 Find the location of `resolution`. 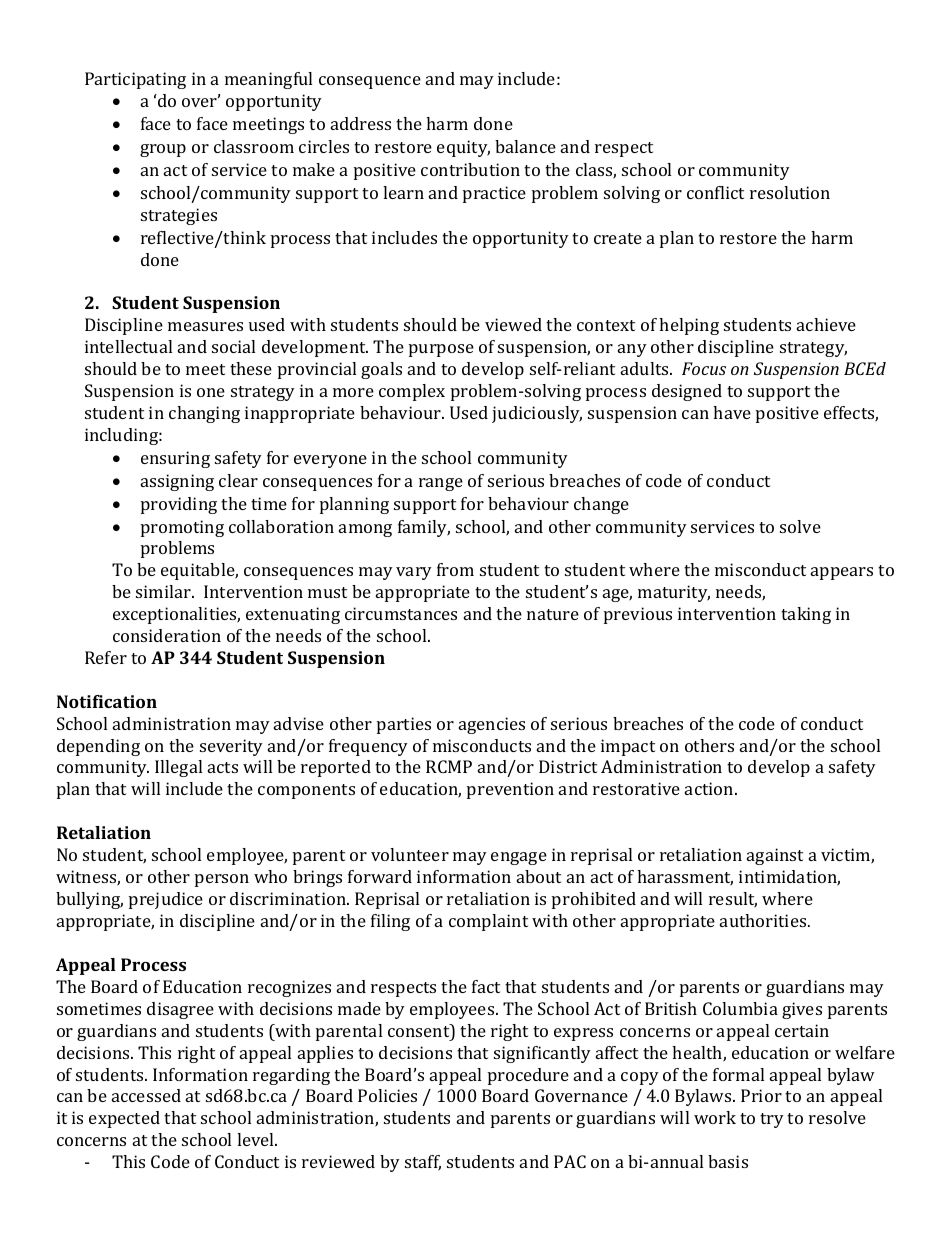

resolution is located at coordinates (790, 192).
